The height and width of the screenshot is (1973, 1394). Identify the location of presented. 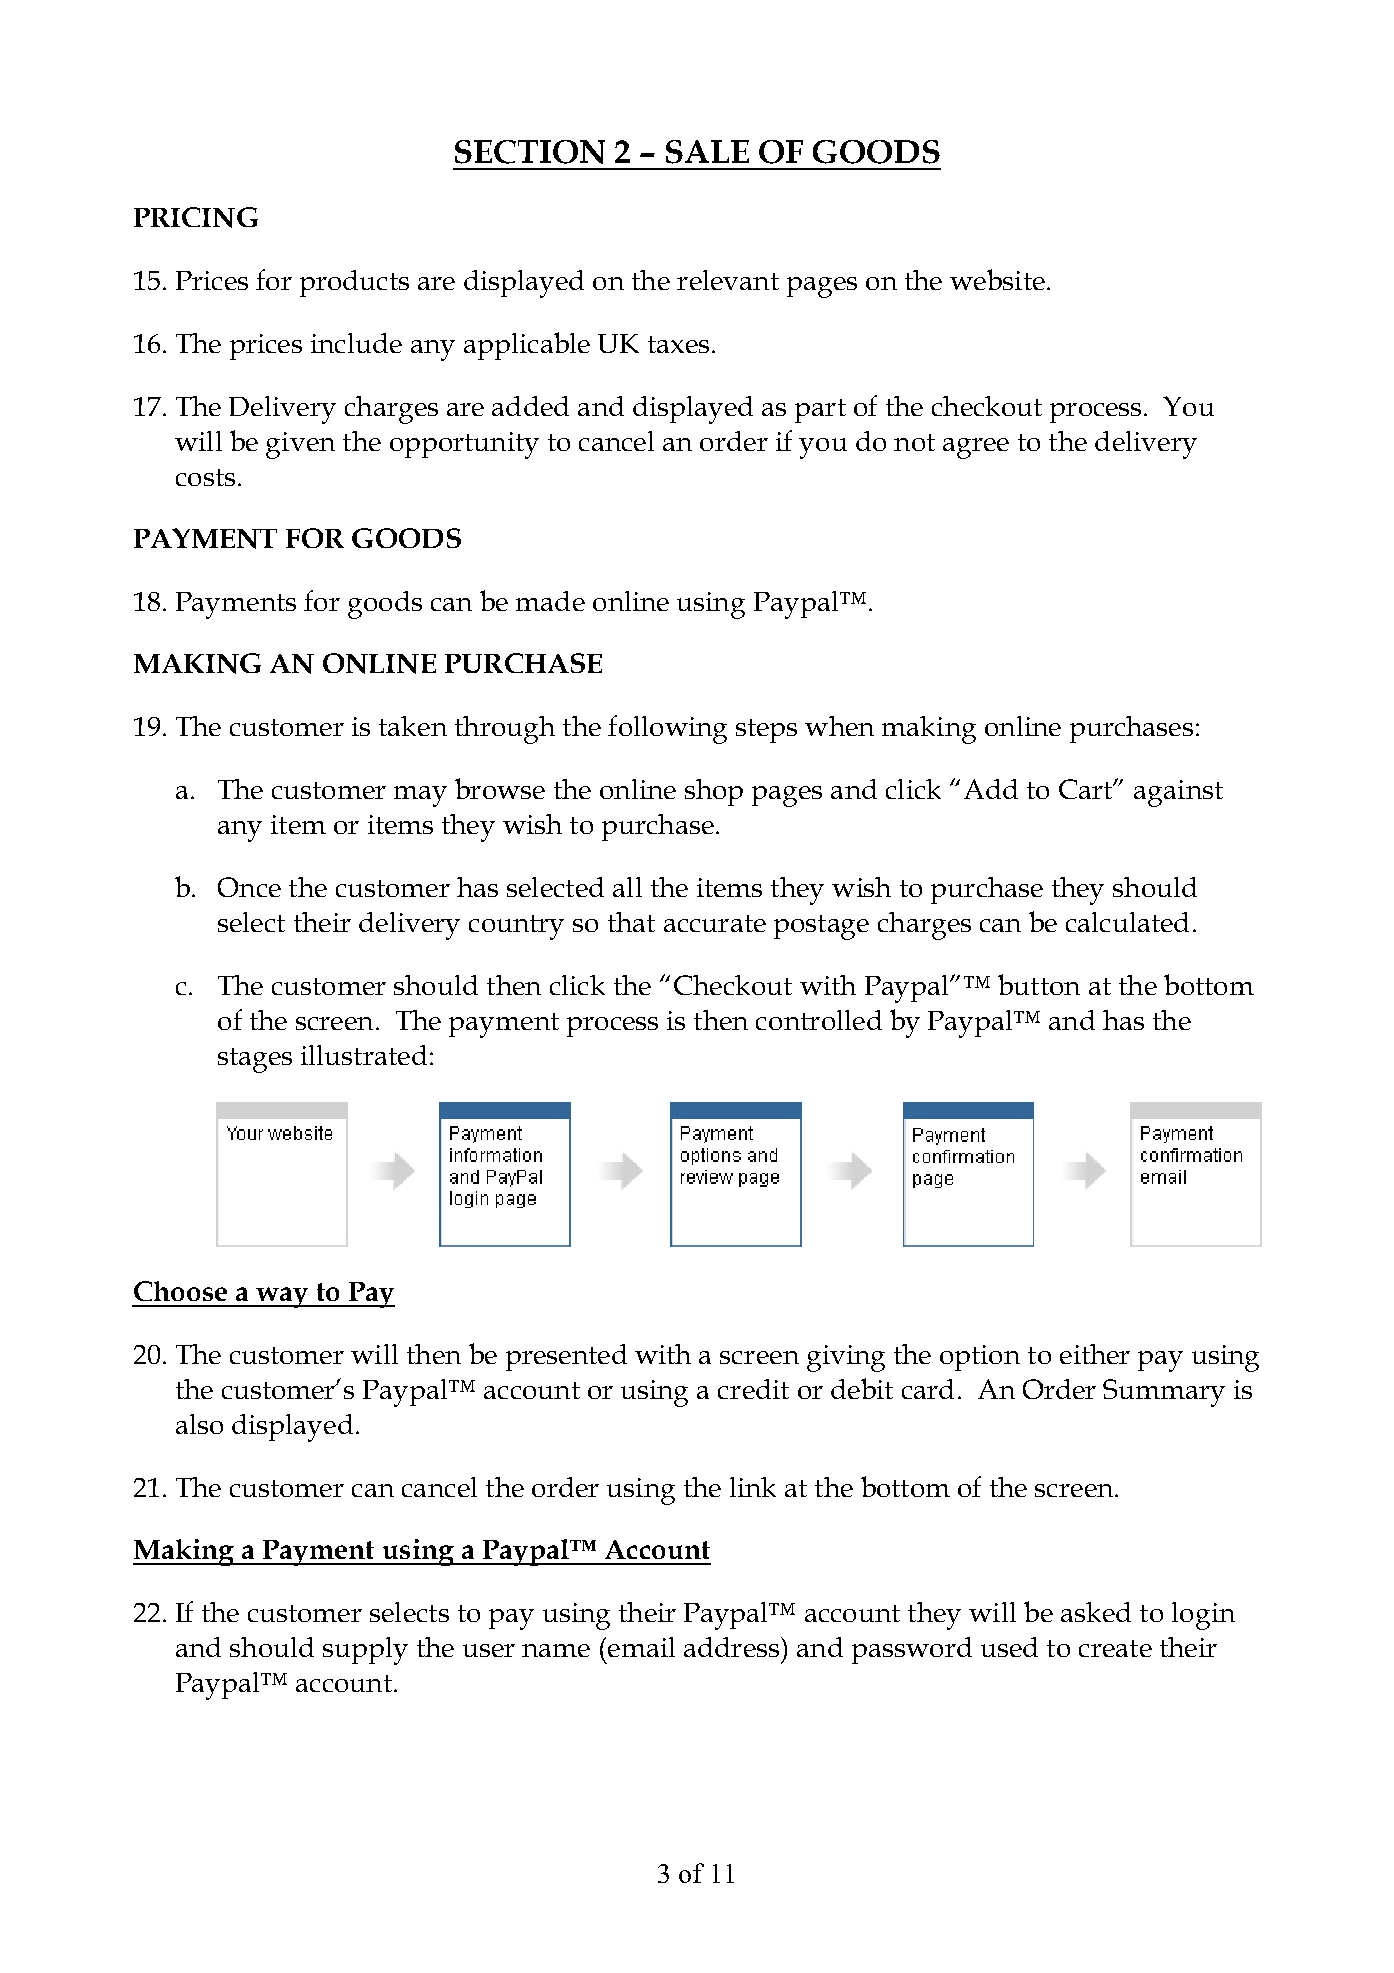
(566, 1357).
